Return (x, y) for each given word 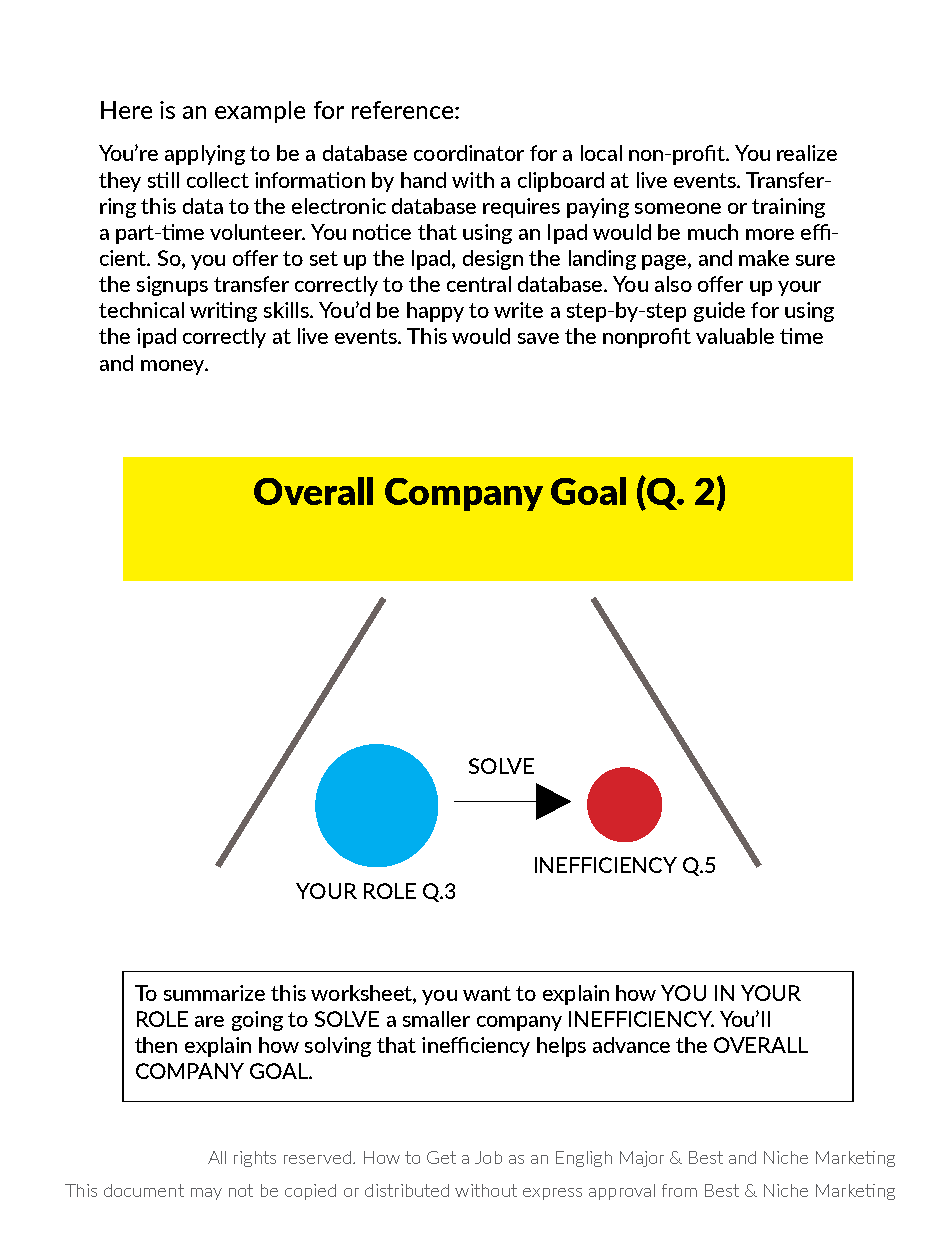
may (206, 1194)
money (174, 367)
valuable (735, 336)
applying (205, 155)
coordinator (469, 153)
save (538, 338)
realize (807, 153)
